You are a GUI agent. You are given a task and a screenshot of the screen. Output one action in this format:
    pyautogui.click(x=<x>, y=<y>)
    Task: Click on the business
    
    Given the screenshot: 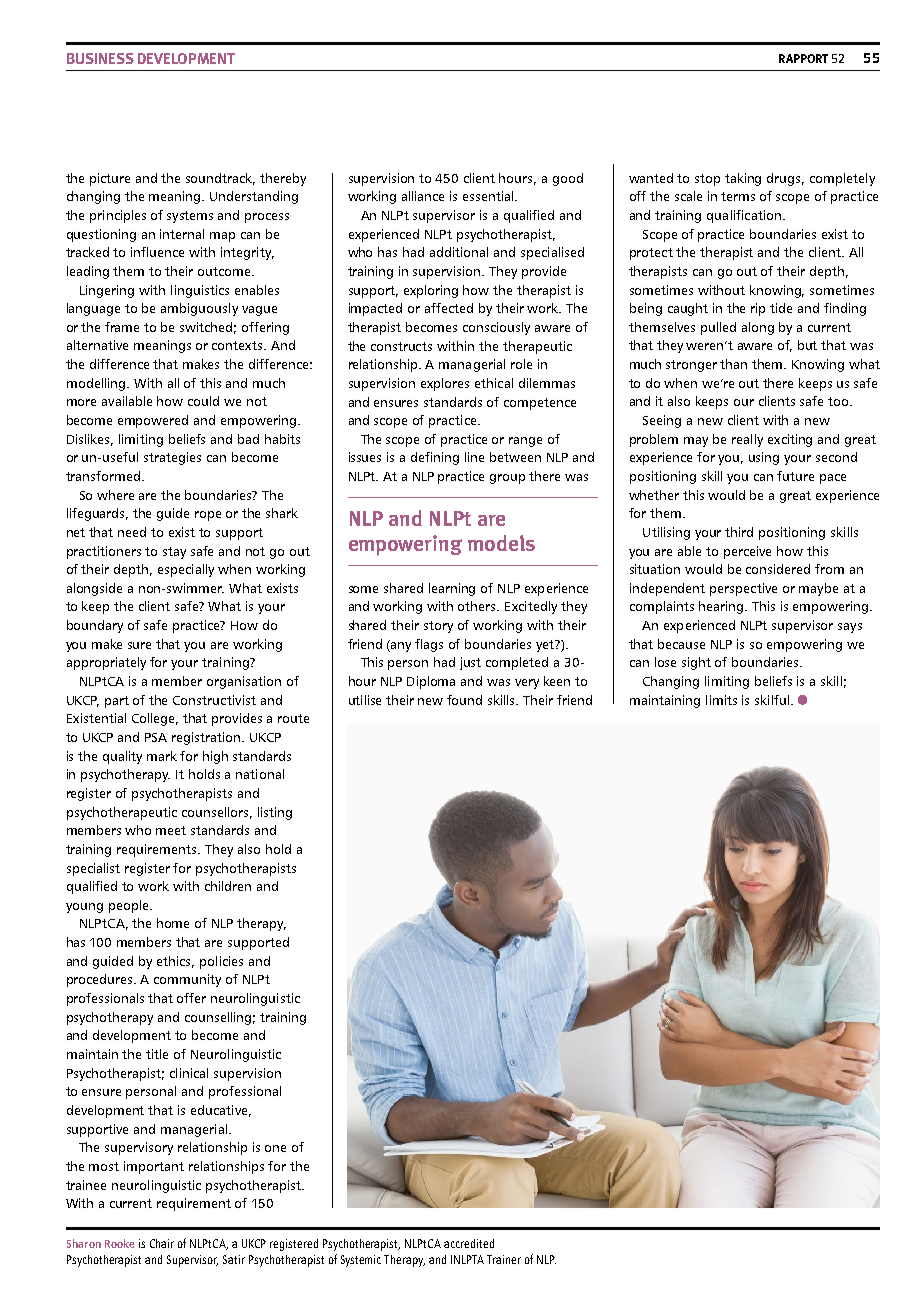 What is the action you would take?
    pyautogui.click(x=100, y=58)
